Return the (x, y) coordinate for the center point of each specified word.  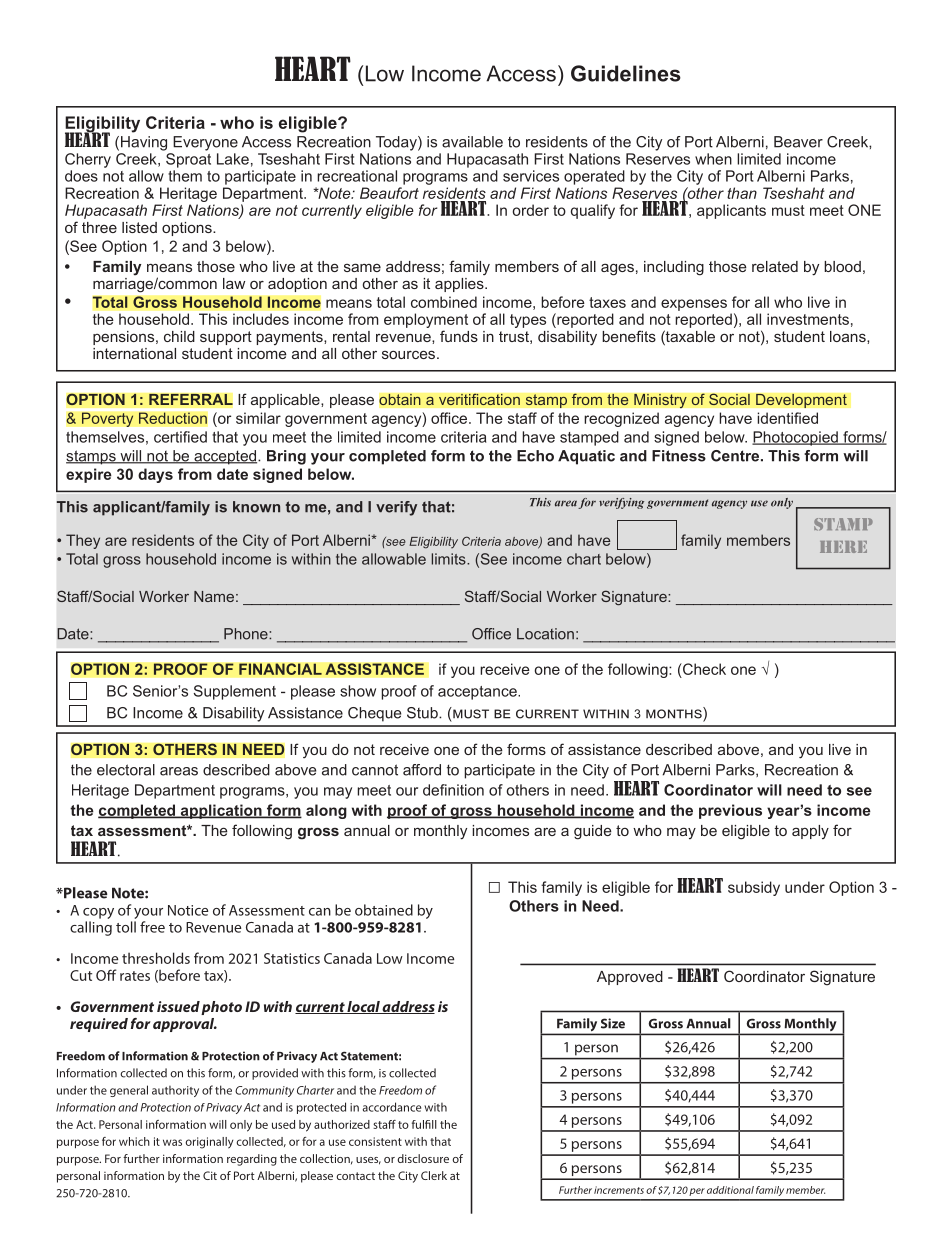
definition (453, 790)
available (472, 142)
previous (730, 811)
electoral (126, 770)
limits (450, 559)
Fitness (679, 456)
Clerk (434, 1175)
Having (144, 143)
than (742, 193)
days (155, 475)
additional (730, 1190)
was (172, 1142)
